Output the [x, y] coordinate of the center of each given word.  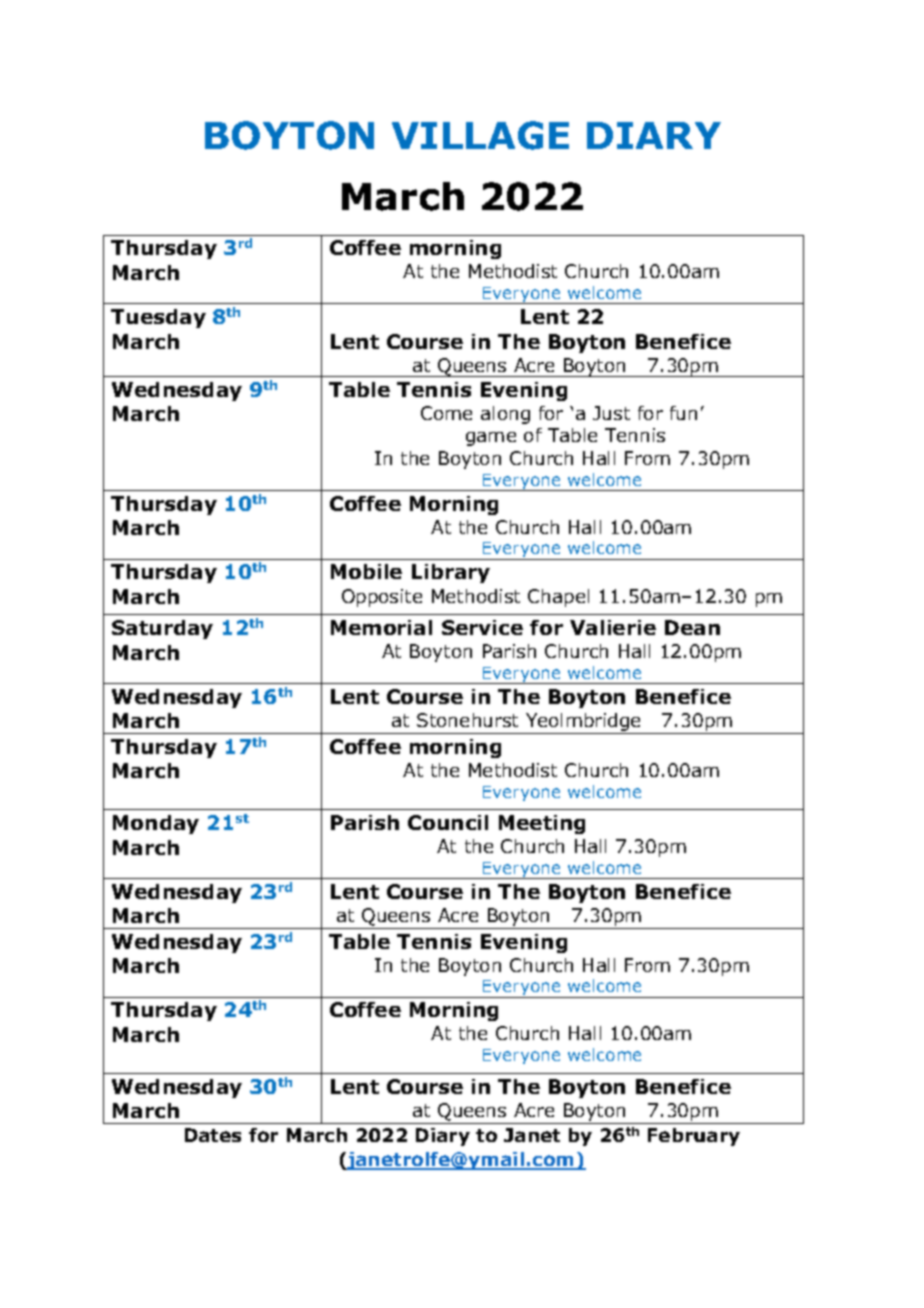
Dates [213, 1135]
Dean [692, 627]
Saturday [162, 629]
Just [611, 413]
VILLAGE [480, 135]
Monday [156, 824]
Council [448, 822]
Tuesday [158, 318]
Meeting [542, 824]
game [491, 439]
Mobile [366, 571]
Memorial [381, 627]
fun [683, 413]
